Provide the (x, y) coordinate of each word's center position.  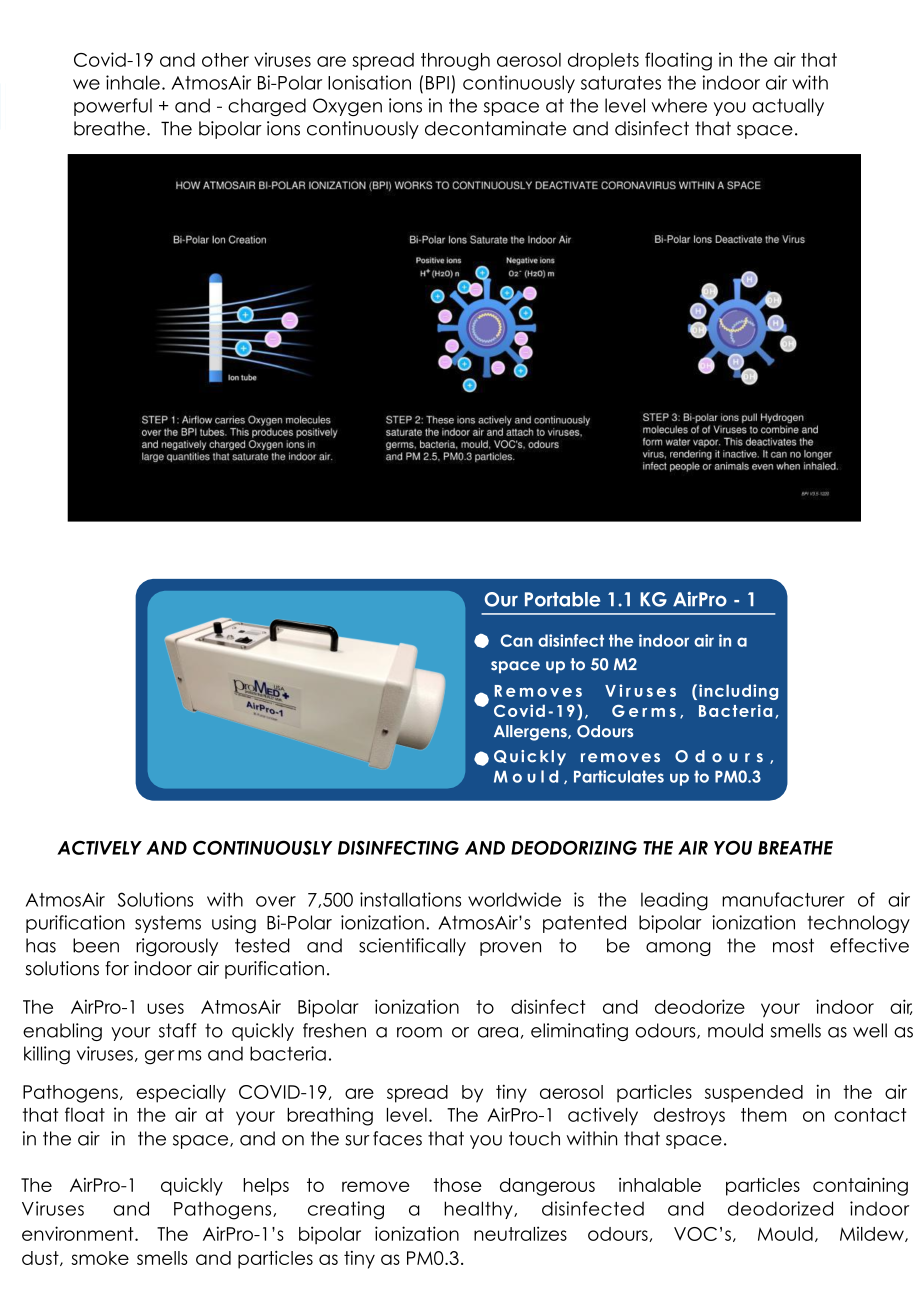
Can (516, 640)
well (870, 1030)
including (738, 692)
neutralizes (520, 1233)
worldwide (514, 899)
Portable (562, 599)
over (276, 901)
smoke (100, 1258)
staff (178, 1030)
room (419, 1032)
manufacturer (783, 899)
